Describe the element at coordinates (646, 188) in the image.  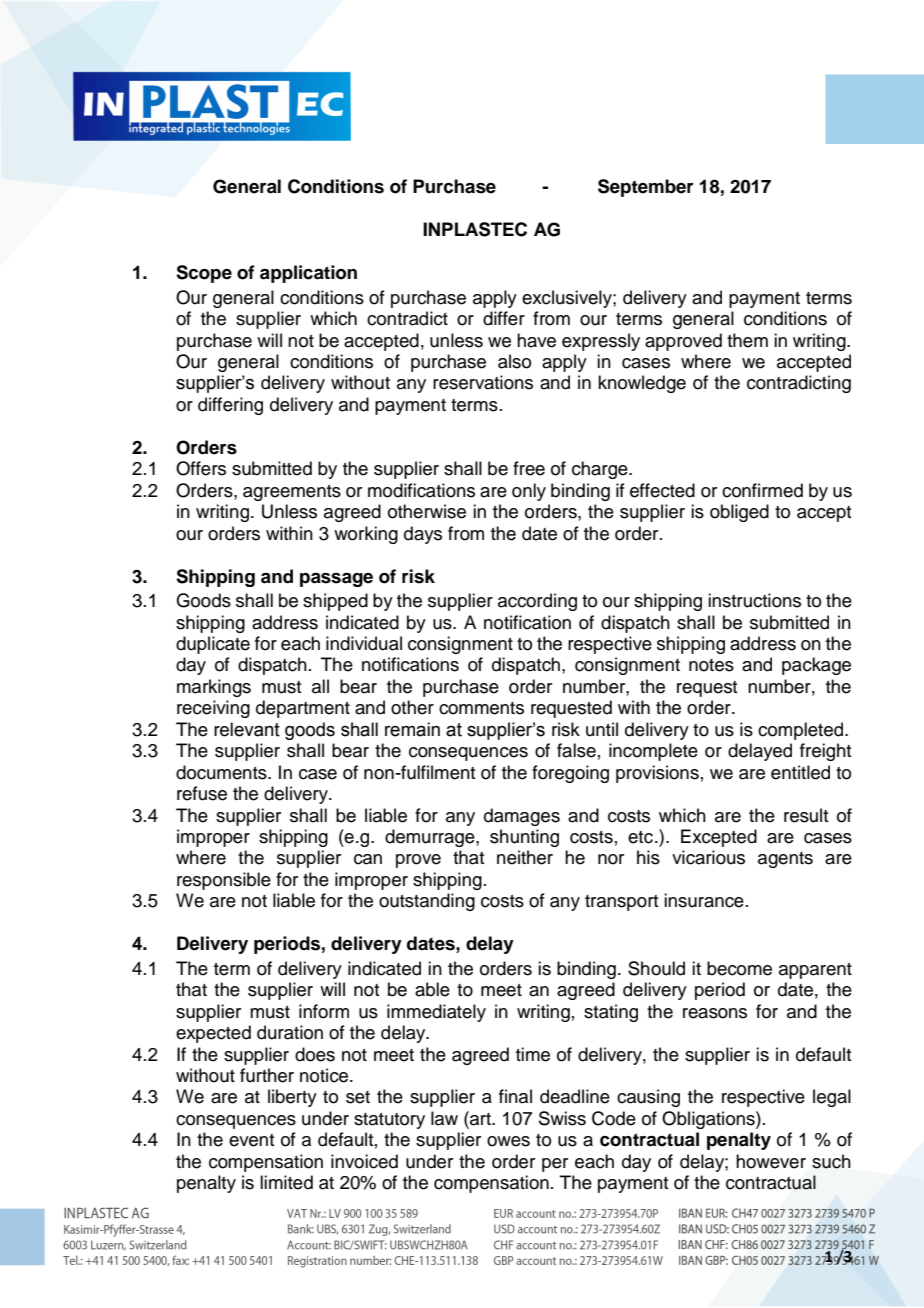
I see `September` at that location.
